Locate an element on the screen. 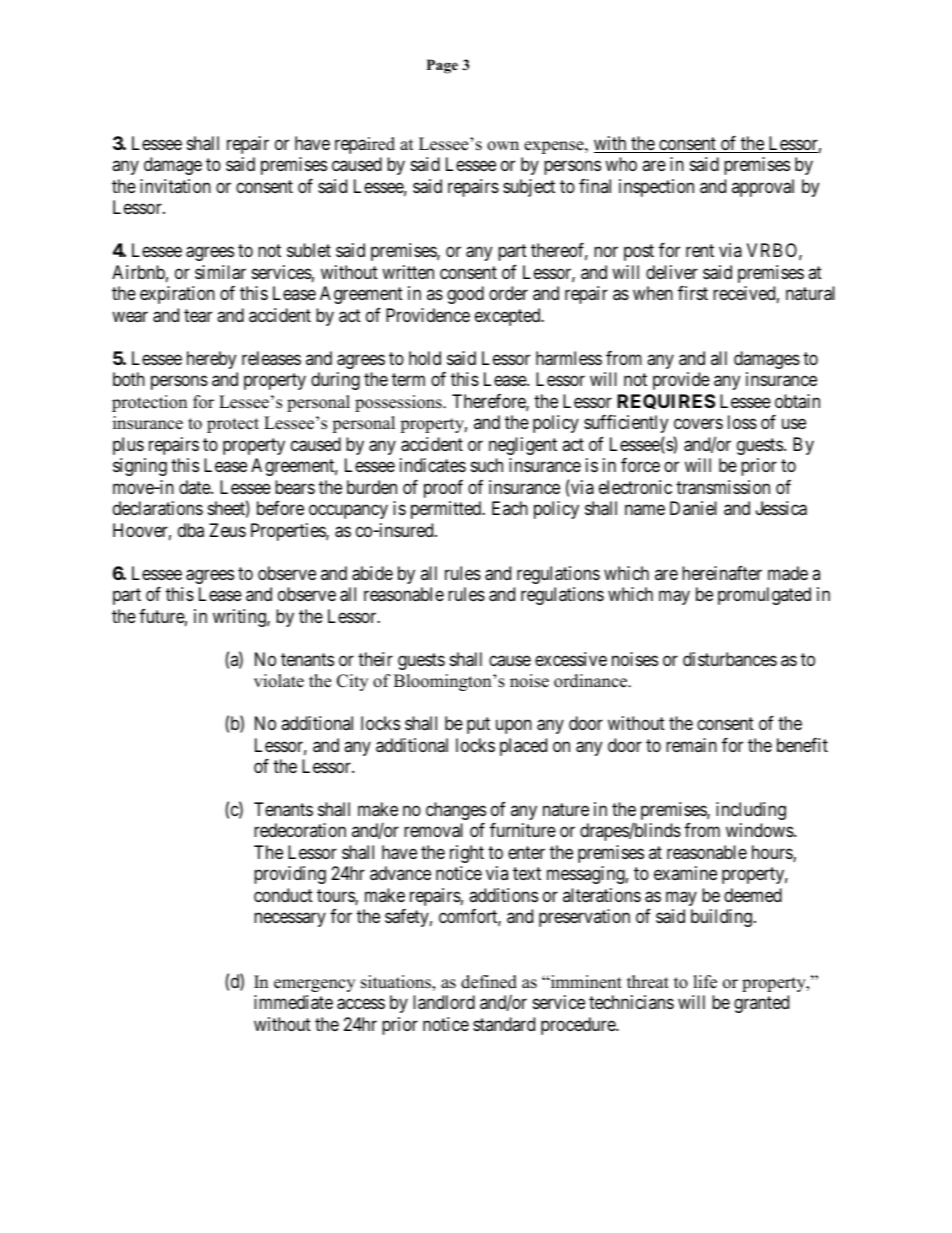 The width and height of the screenshot is (952, 1233). life is located at coordinates (705, 982).
